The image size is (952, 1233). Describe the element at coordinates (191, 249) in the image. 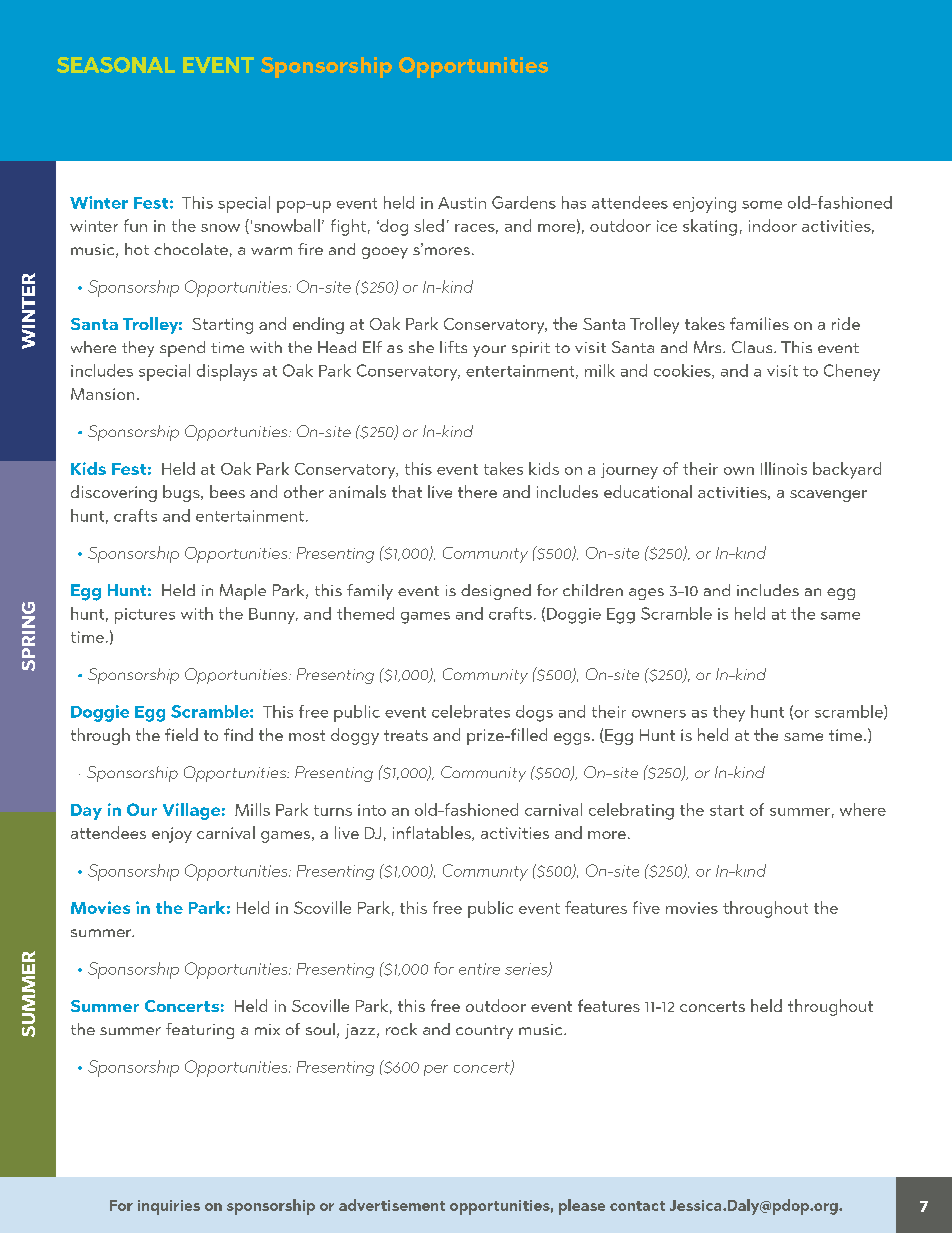

I see `chocolate` at that location.
